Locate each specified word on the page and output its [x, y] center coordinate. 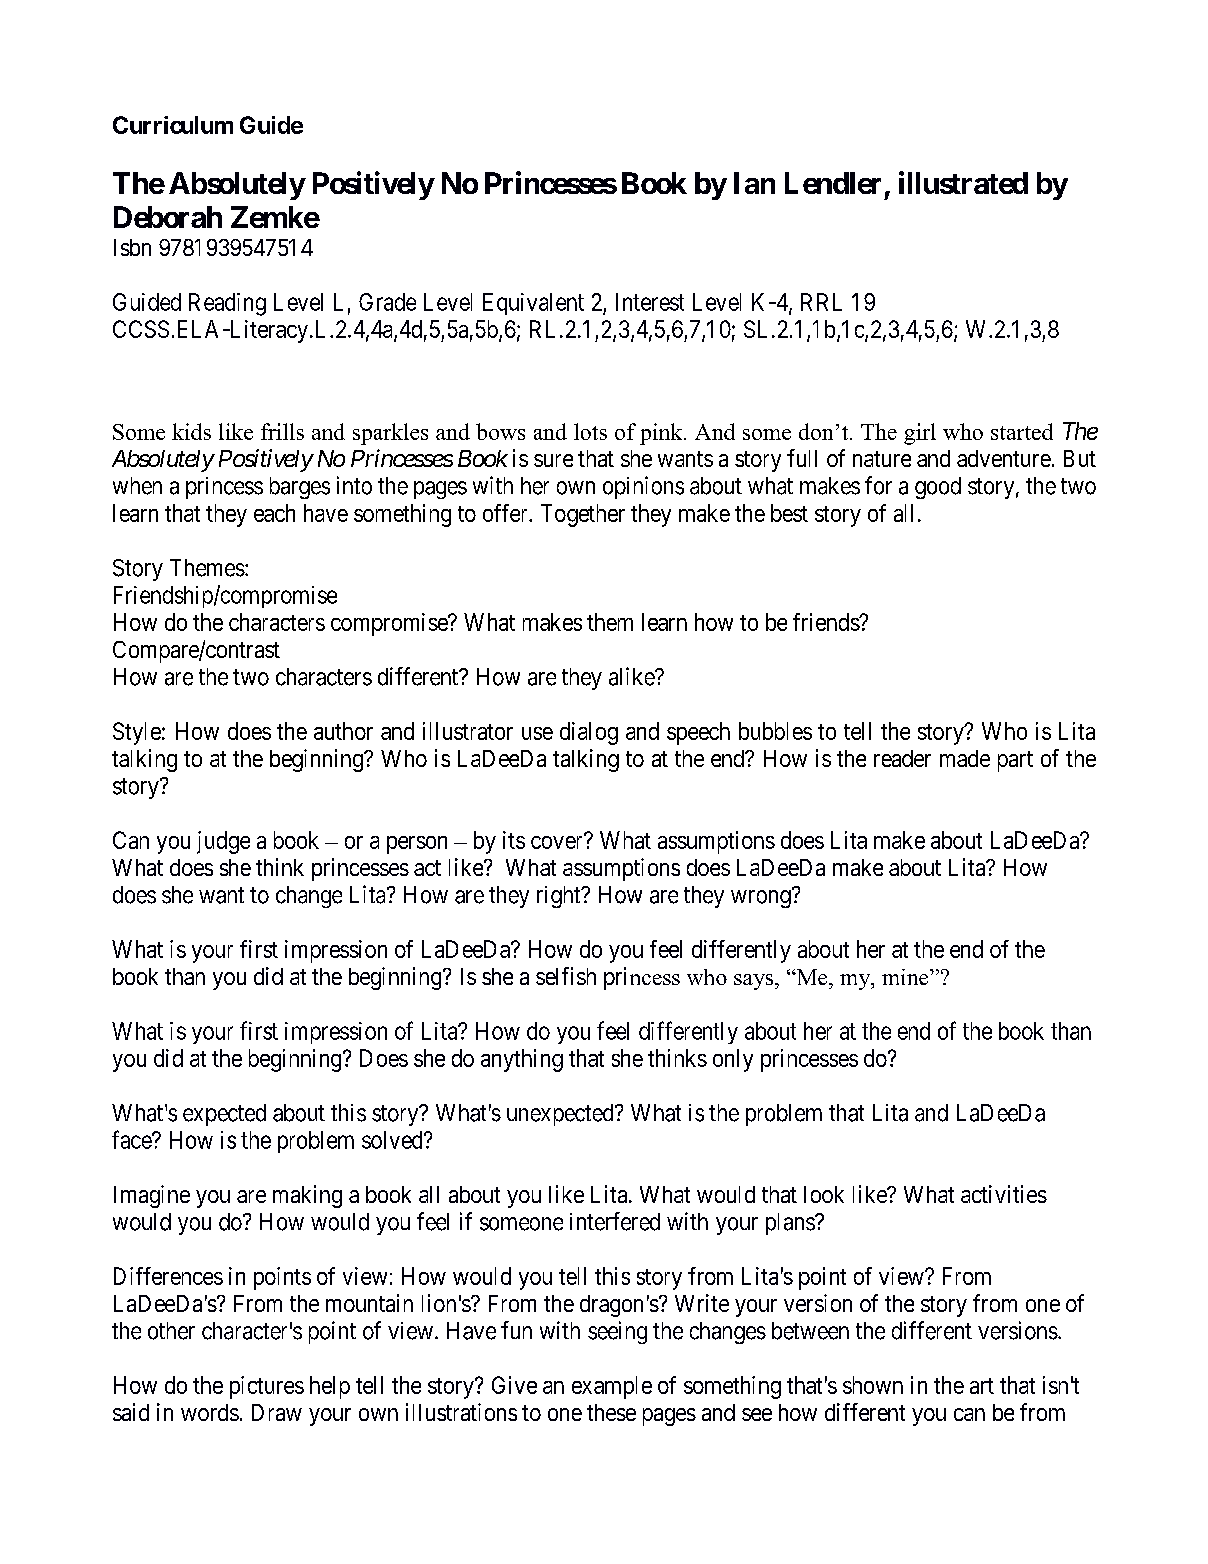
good [938, 488]
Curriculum [173, 125]
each [274, 513]
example [612, 1387]
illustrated [963, 182]
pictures [267, 1387]
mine [906, 977]
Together [583, 515]
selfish [566, 976]
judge [223, 842]
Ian [754, 183]
